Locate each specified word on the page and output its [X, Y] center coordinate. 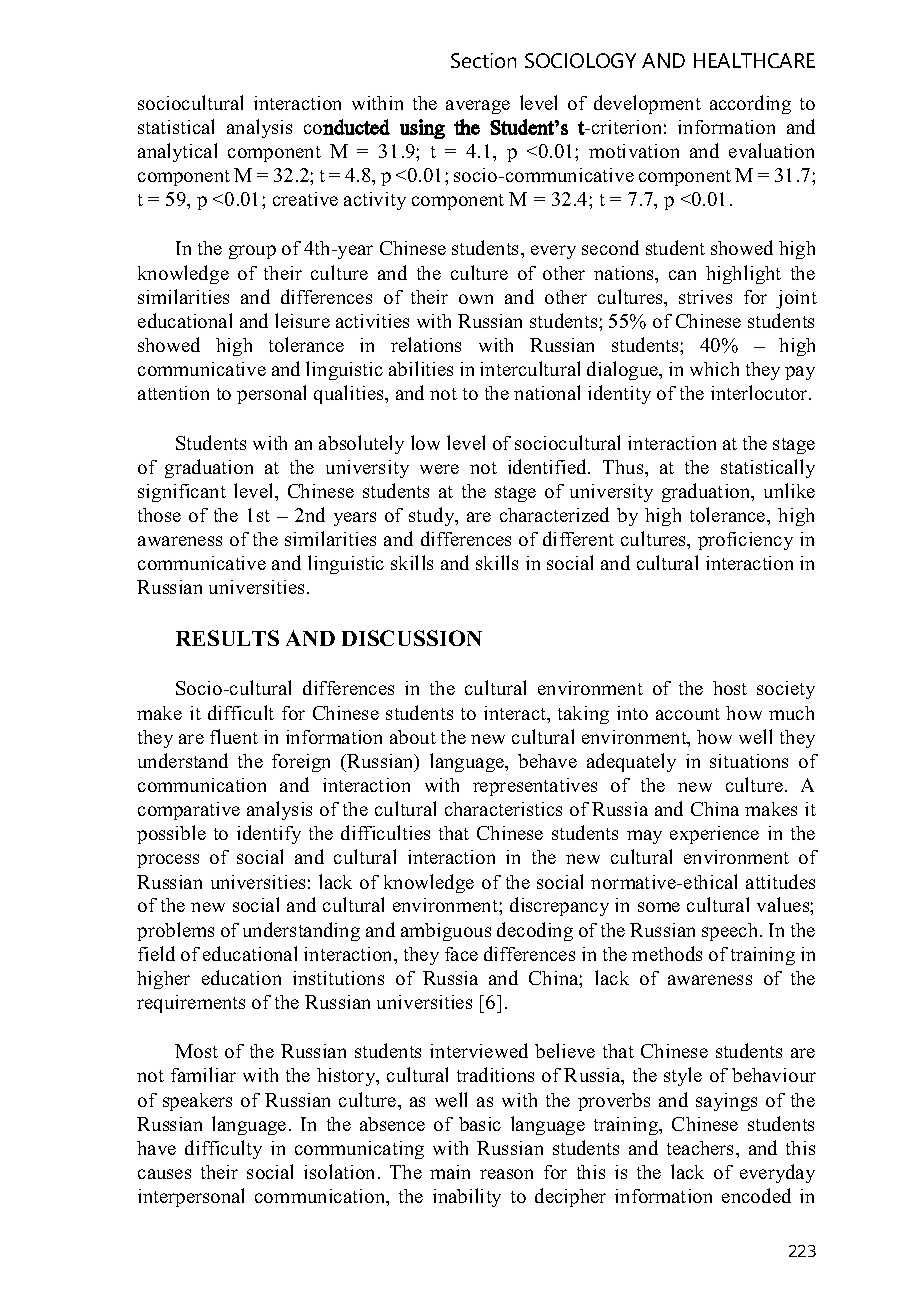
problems [175, 931]
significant [182, 493]
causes [164, 1174]
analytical [177, 152]
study [433, 516]
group [252, 252]
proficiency [745, 541]
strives [705, 297]
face [461, 954]
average [478, 107]
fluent [234, 736]
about [413, 737]
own [476, 299]
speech [731, 932]
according [750, 104]
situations [749, 761]
